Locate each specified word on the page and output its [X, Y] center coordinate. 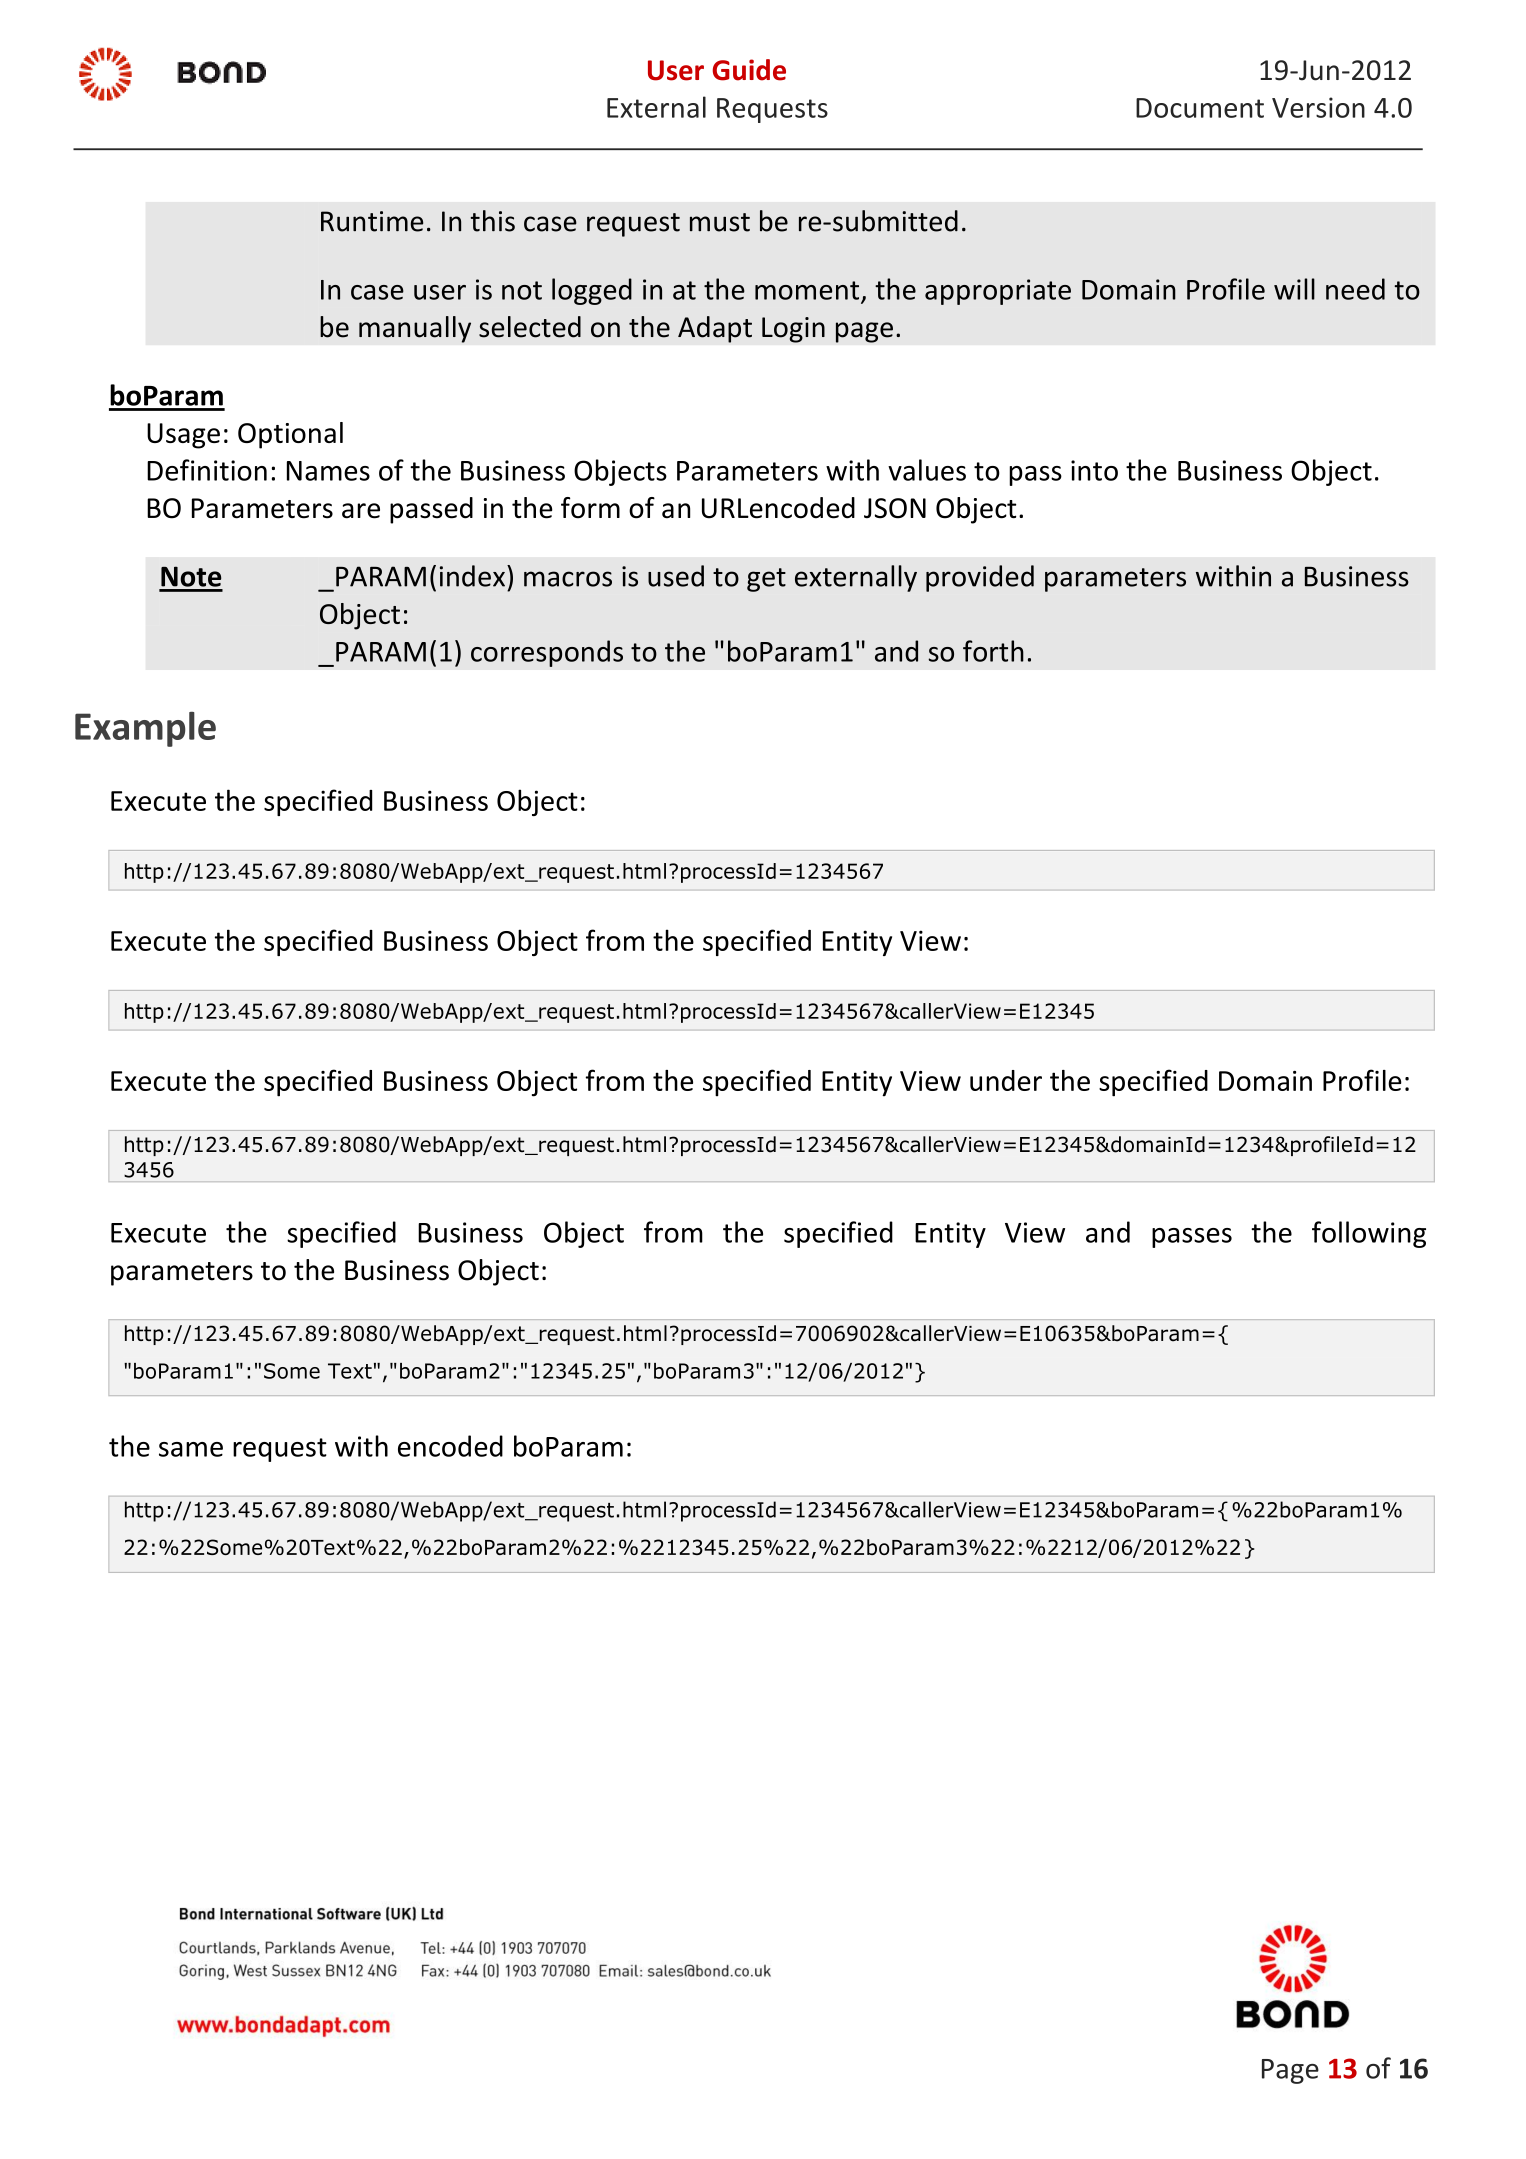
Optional [290, 435]
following [1369, 1234]
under [1006, 1080]
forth [993, 651]
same [191, 1449]
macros [568, 579]
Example [145, 729]
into [1094, 470]
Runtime [372, 221]
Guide [749, 70]
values [927, 470]
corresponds [547, 653]
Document [1200, 108]
